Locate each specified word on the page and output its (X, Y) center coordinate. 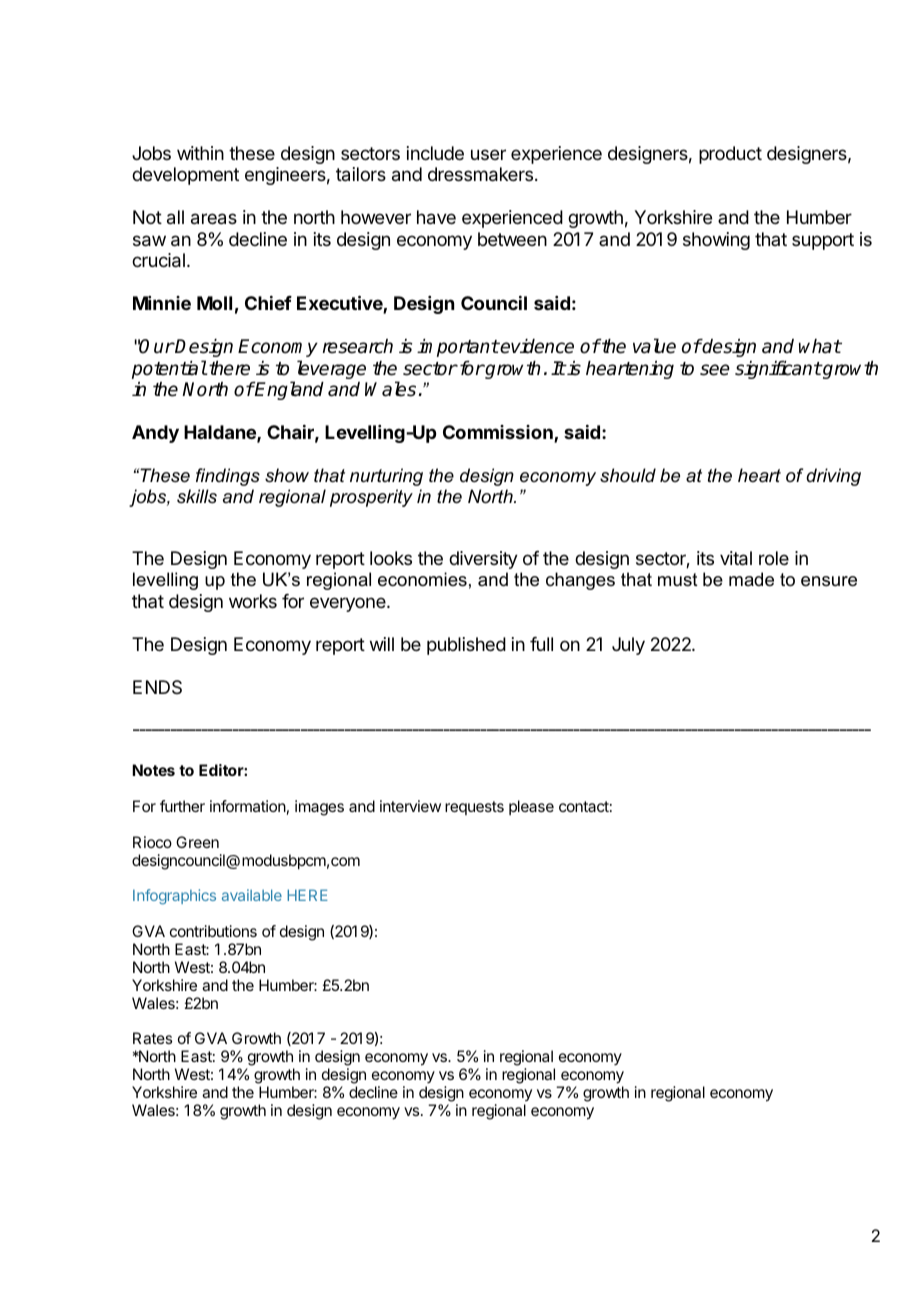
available (252, 895)
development (185, 176)
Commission (499, 433)
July (628, 646)
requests (474, 808)
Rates (152, 1038)
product (730, 155)
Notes (153, 770)
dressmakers (480, 174)
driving (833, 477)
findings (228, 477)
